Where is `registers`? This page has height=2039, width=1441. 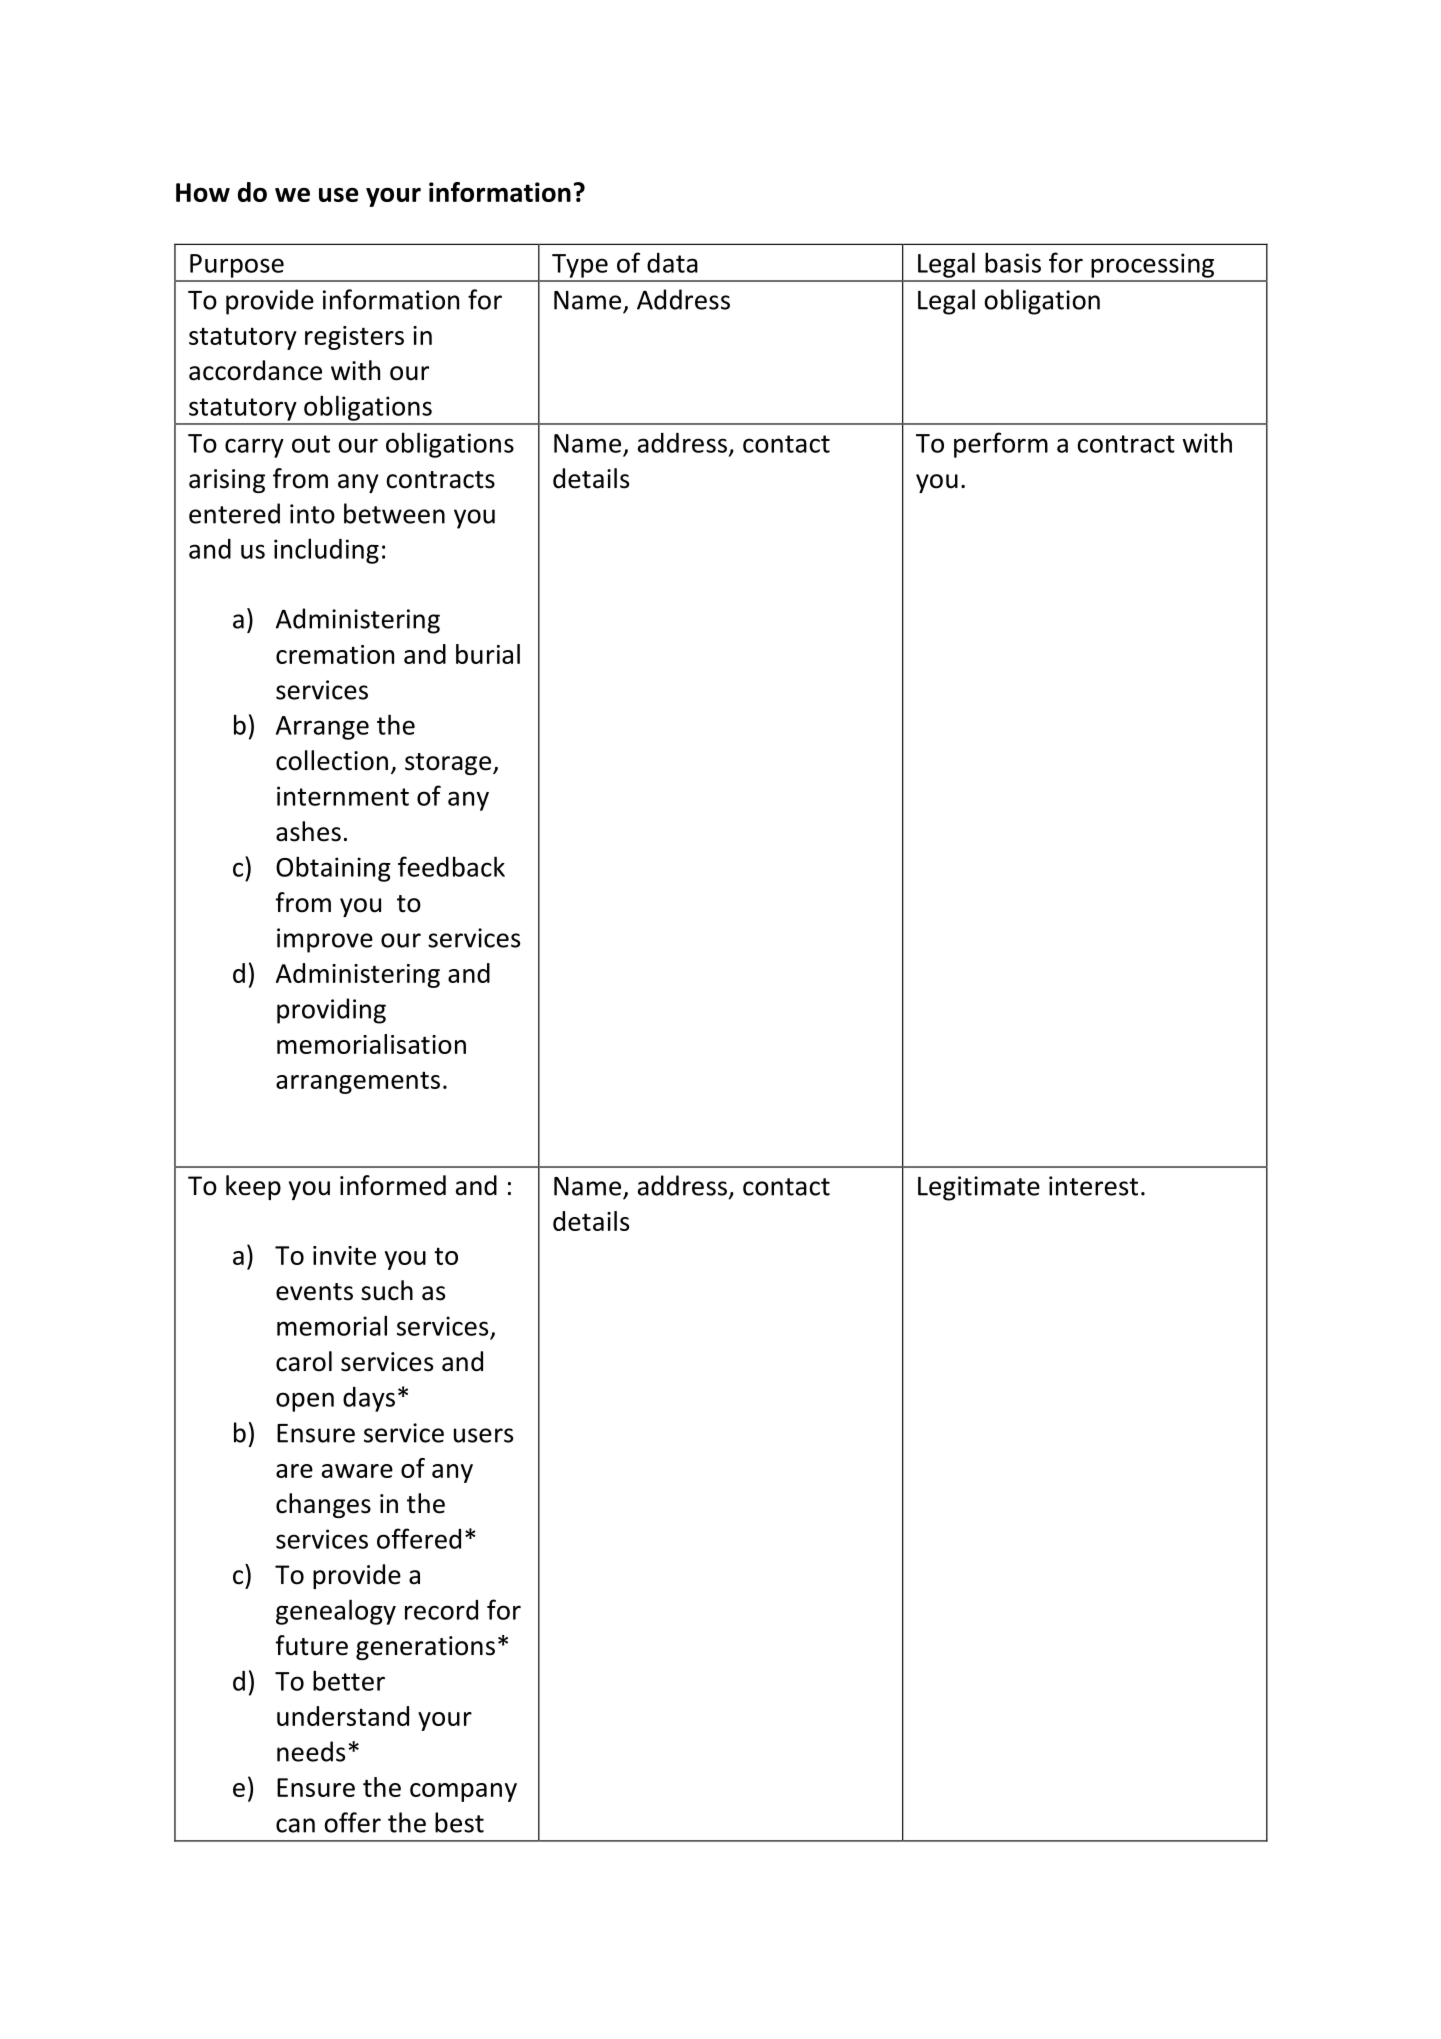 registers is located at coordinates (354, 338).
